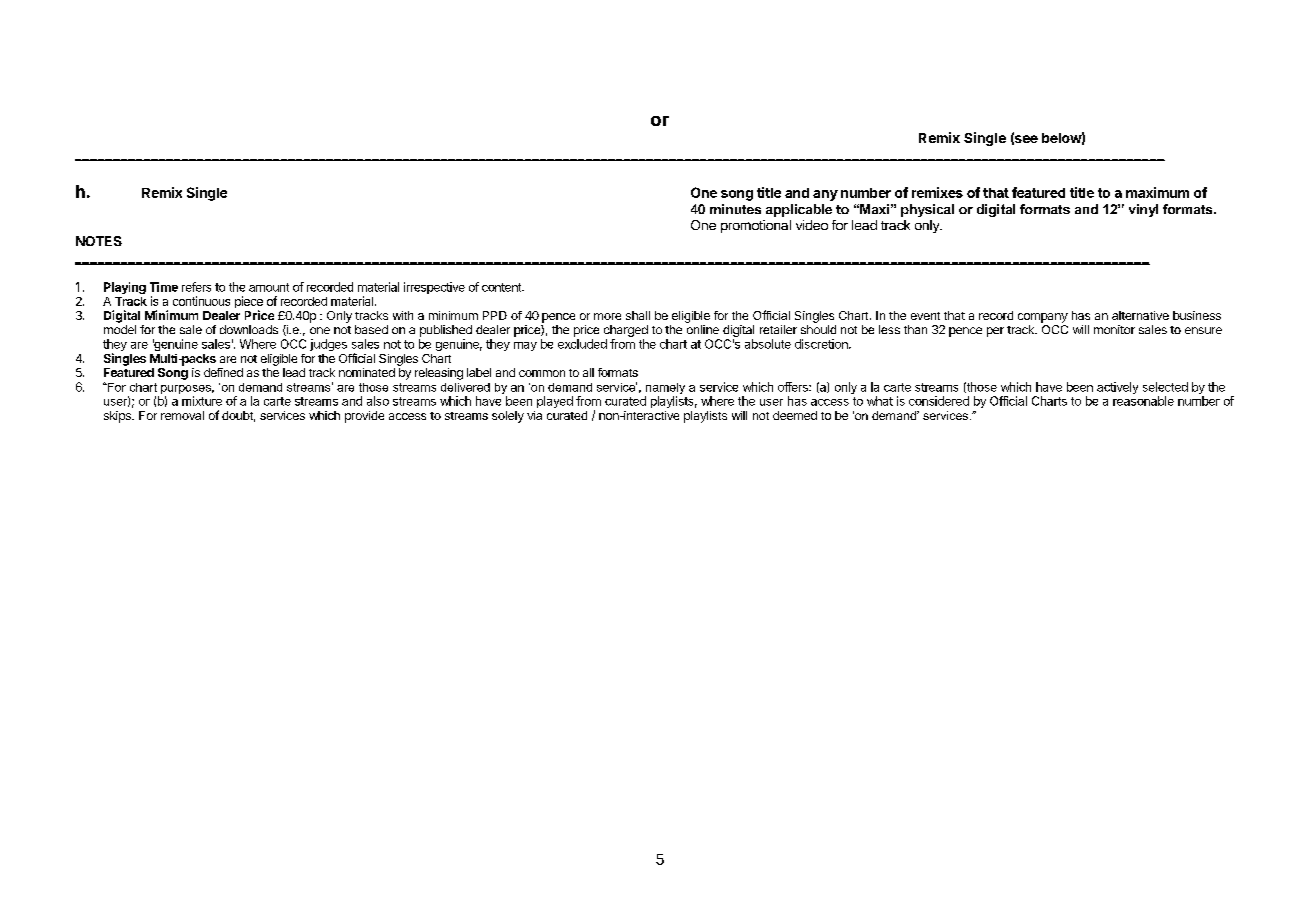 The height and width of the document is (924, 1308). I want to click on vinyl, so click(1143, 210).
